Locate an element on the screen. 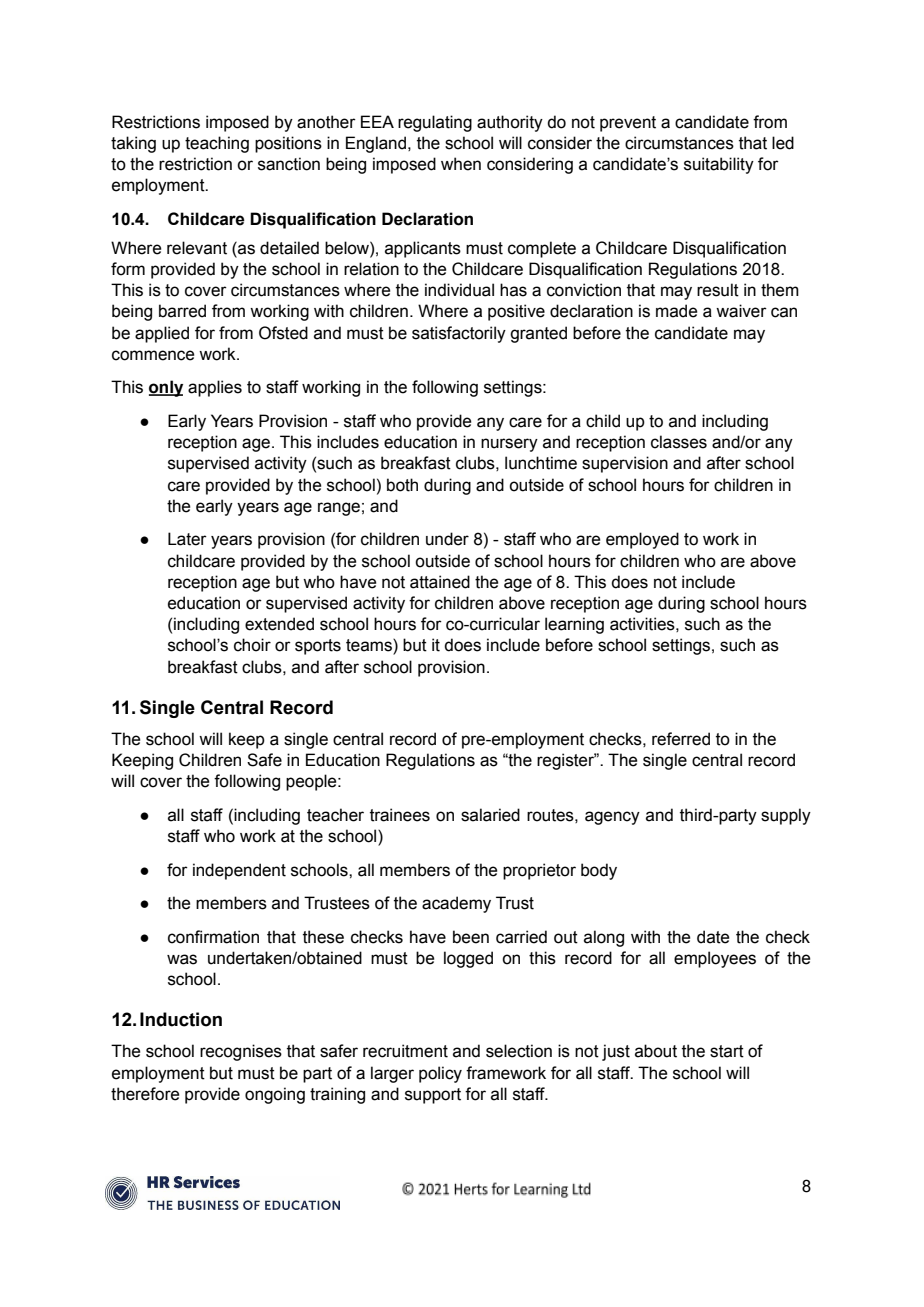  recognises is located at coordinates (241, 1052).
